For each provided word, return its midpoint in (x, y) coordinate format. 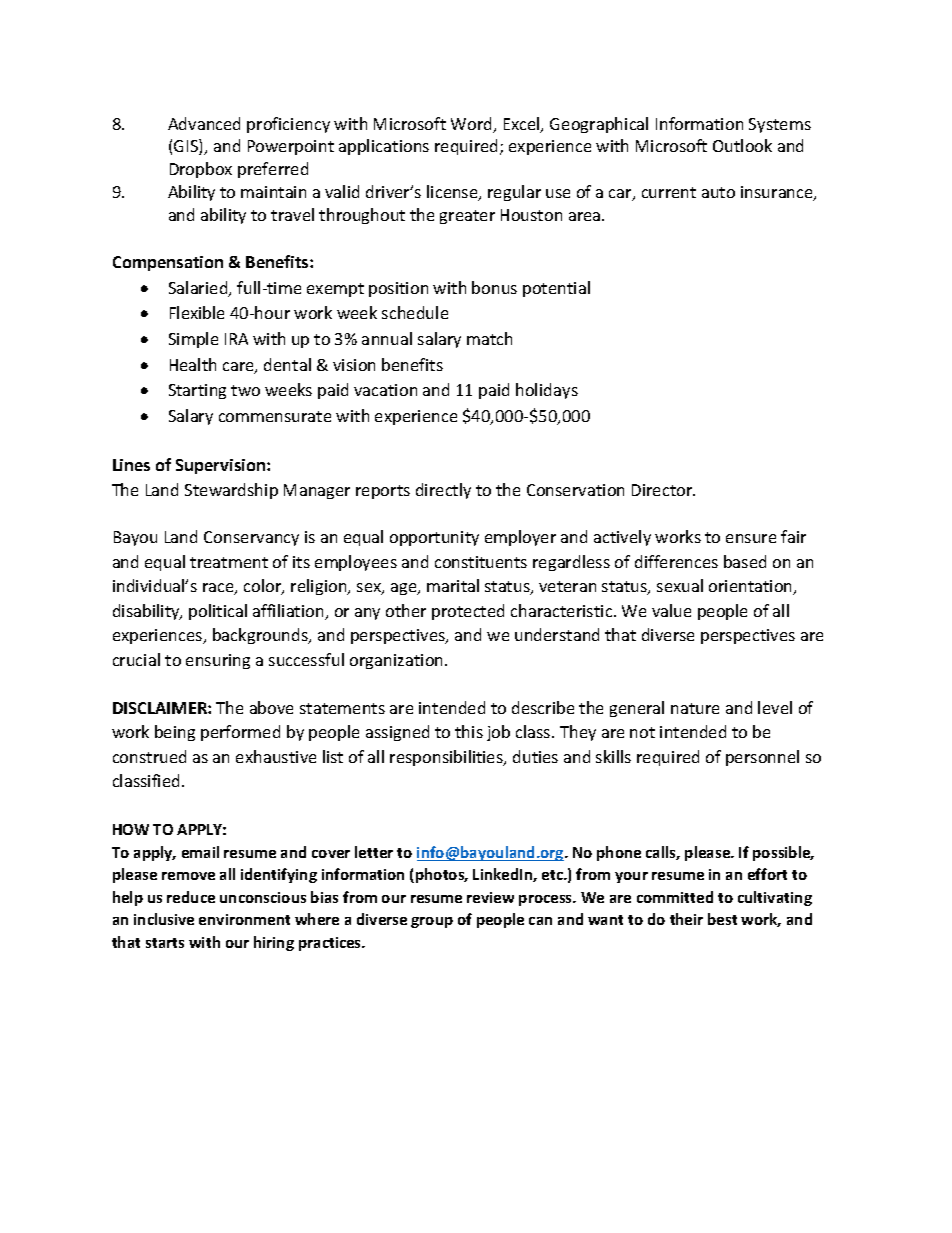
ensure (751, 538)
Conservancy (251, 538)
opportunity (434, 538)
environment (244, 919)
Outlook (742, 145)
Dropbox (201, 170)
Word (472, 125)
